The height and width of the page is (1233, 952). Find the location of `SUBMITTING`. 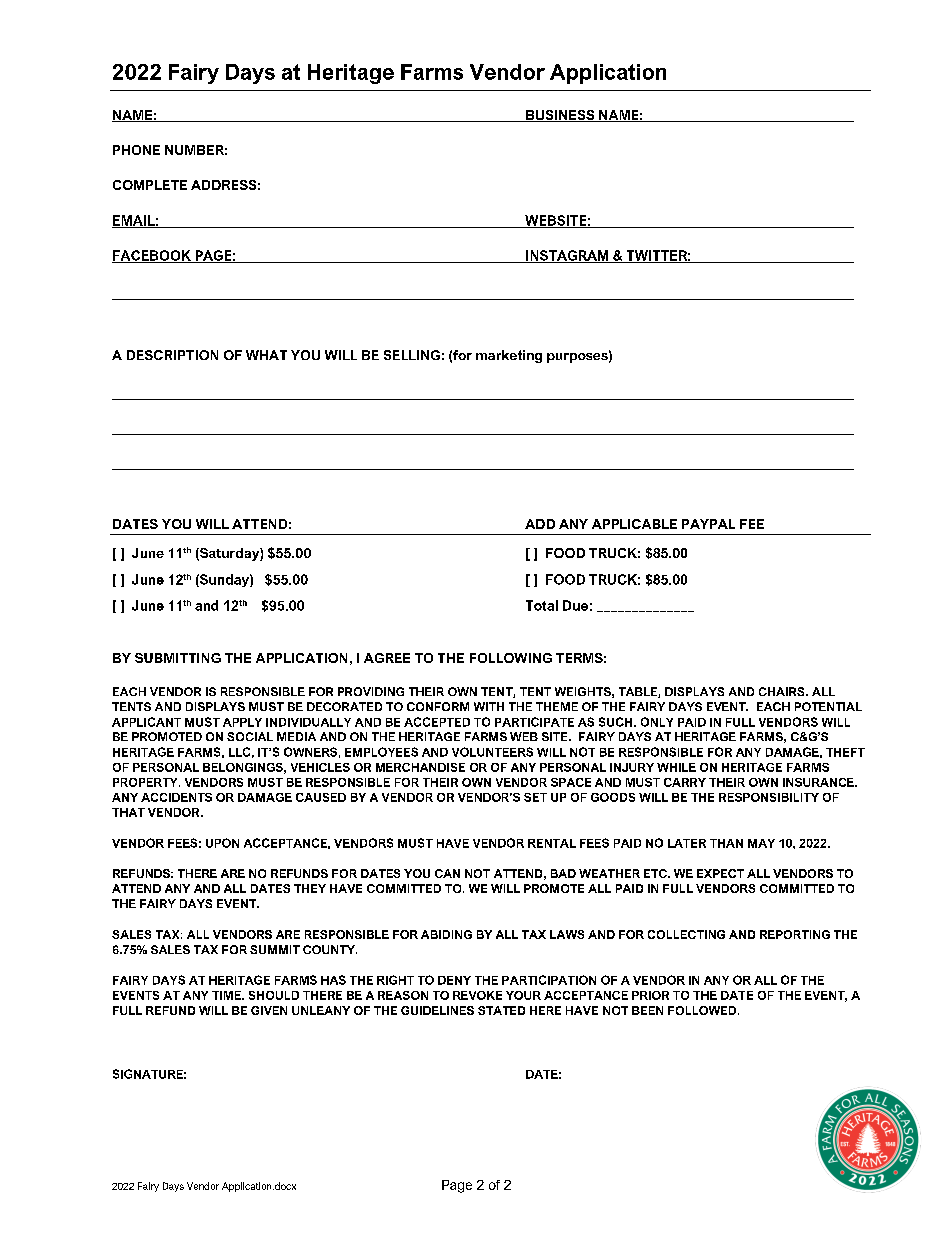

SUBMITTING is located at coordinates (178, 658).
